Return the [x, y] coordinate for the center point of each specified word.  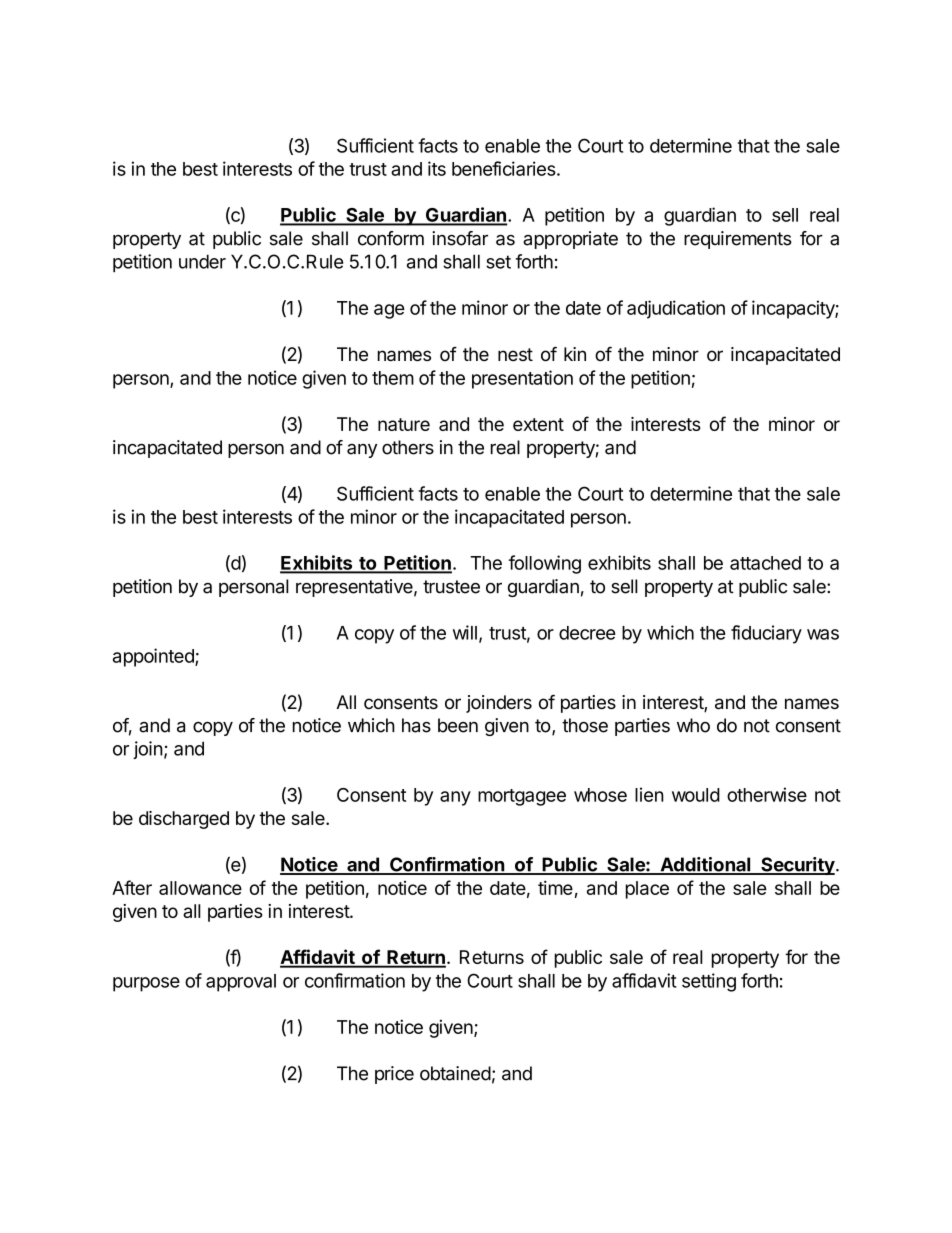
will [465, 632]
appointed [154, 657]
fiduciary [766, 634]
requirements [738, 240]
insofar [460, 238]
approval [241, 983]
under [202, 261]
